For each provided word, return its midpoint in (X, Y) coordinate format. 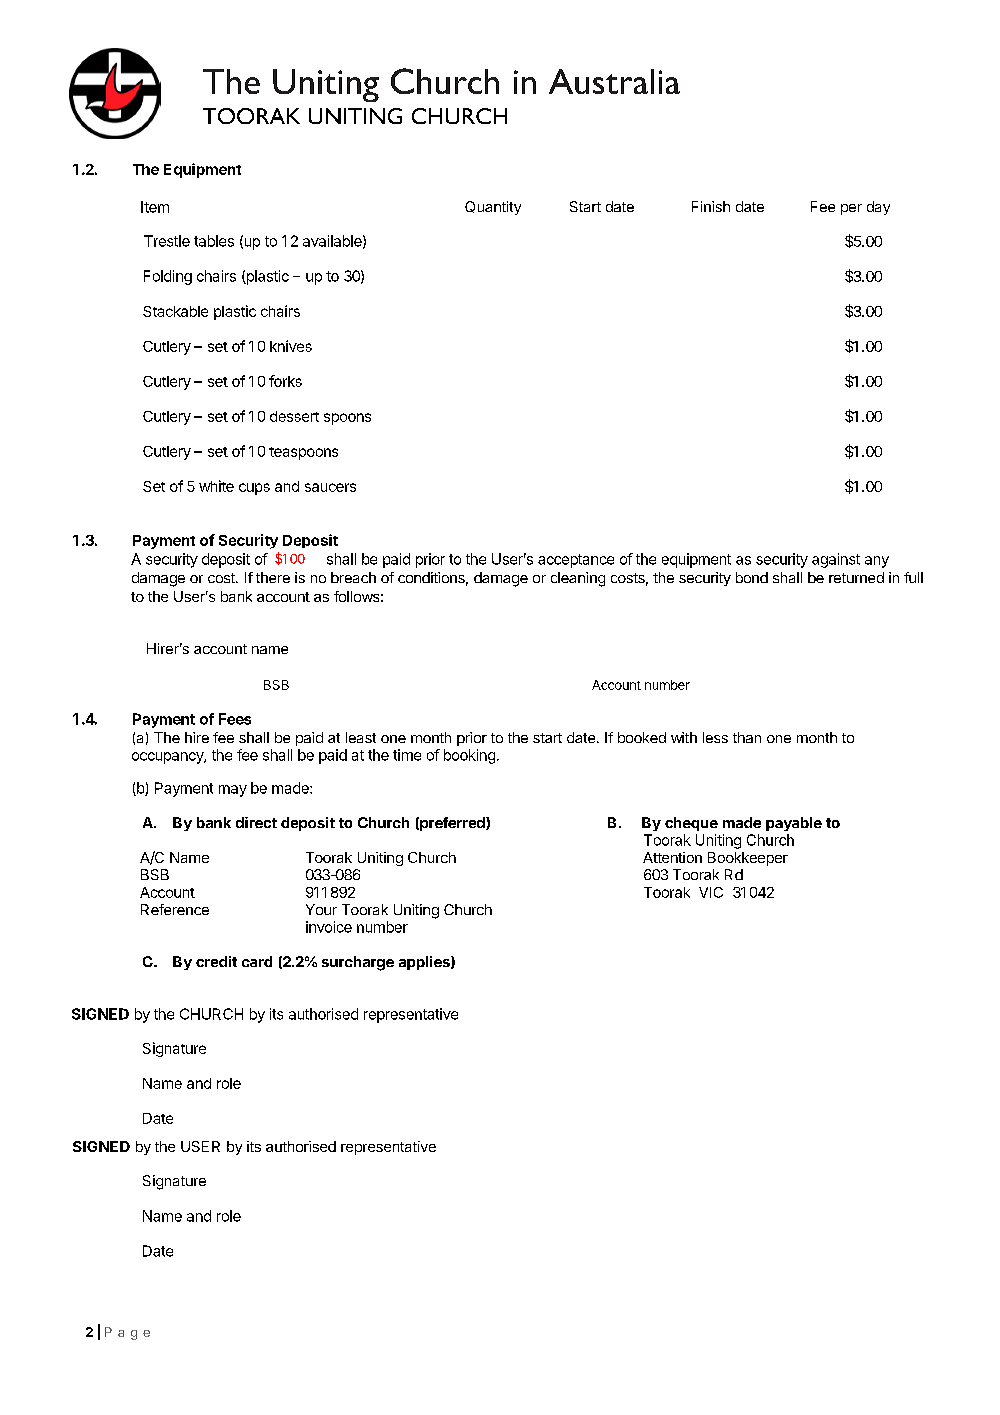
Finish (711, 206)
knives (291, 346)
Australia (614, 81)
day (878, 208)
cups (254, 489)
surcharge (358, 963)
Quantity (493, 208)
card (257, 961)
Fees (235, 719)
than (747, 737)
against (836, 560)
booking (469, 756)
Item (155, 207)
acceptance (576, 561)
